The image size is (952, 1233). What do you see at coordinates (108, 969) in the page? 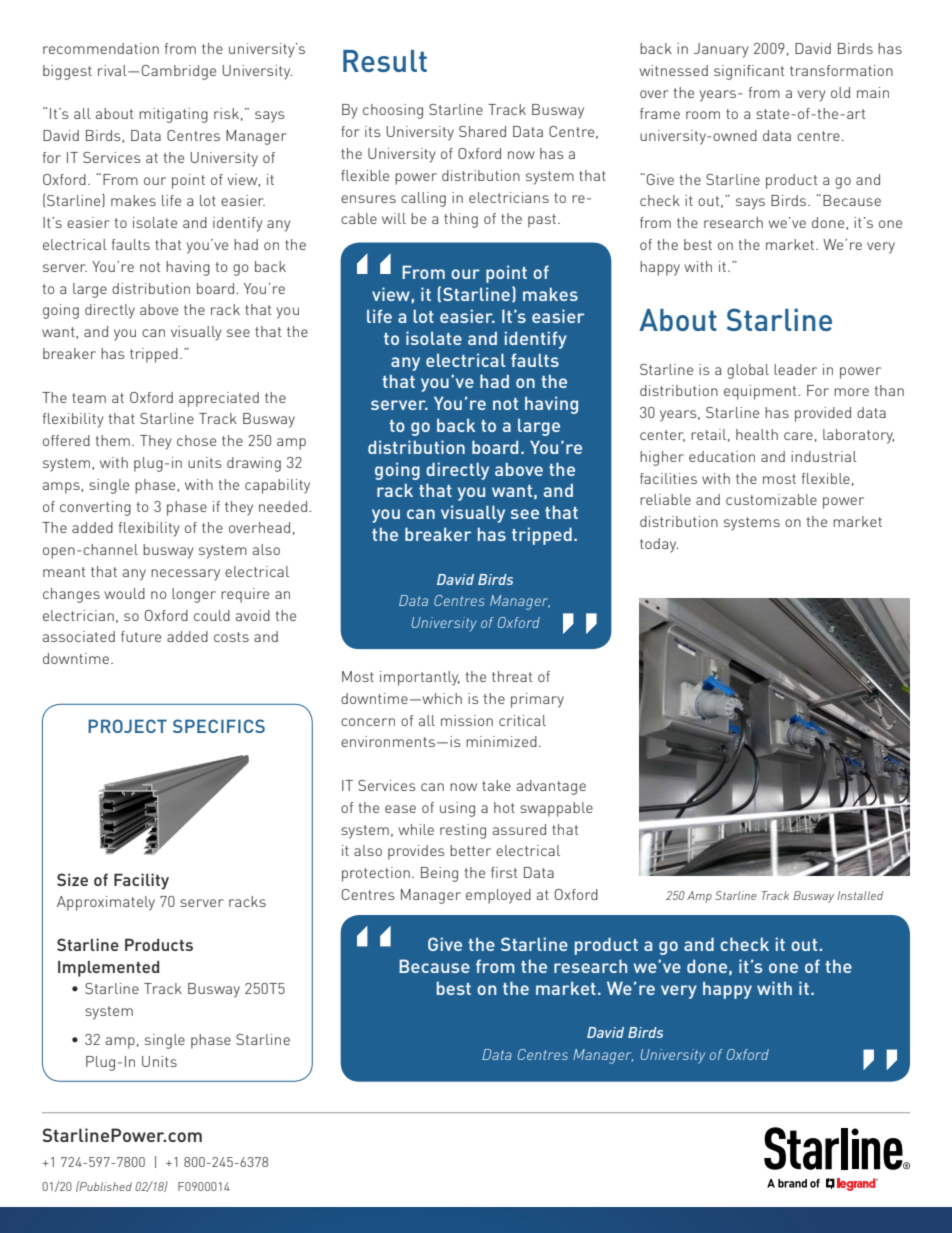
I see `Implemented` at bounding box center [108, 969].
